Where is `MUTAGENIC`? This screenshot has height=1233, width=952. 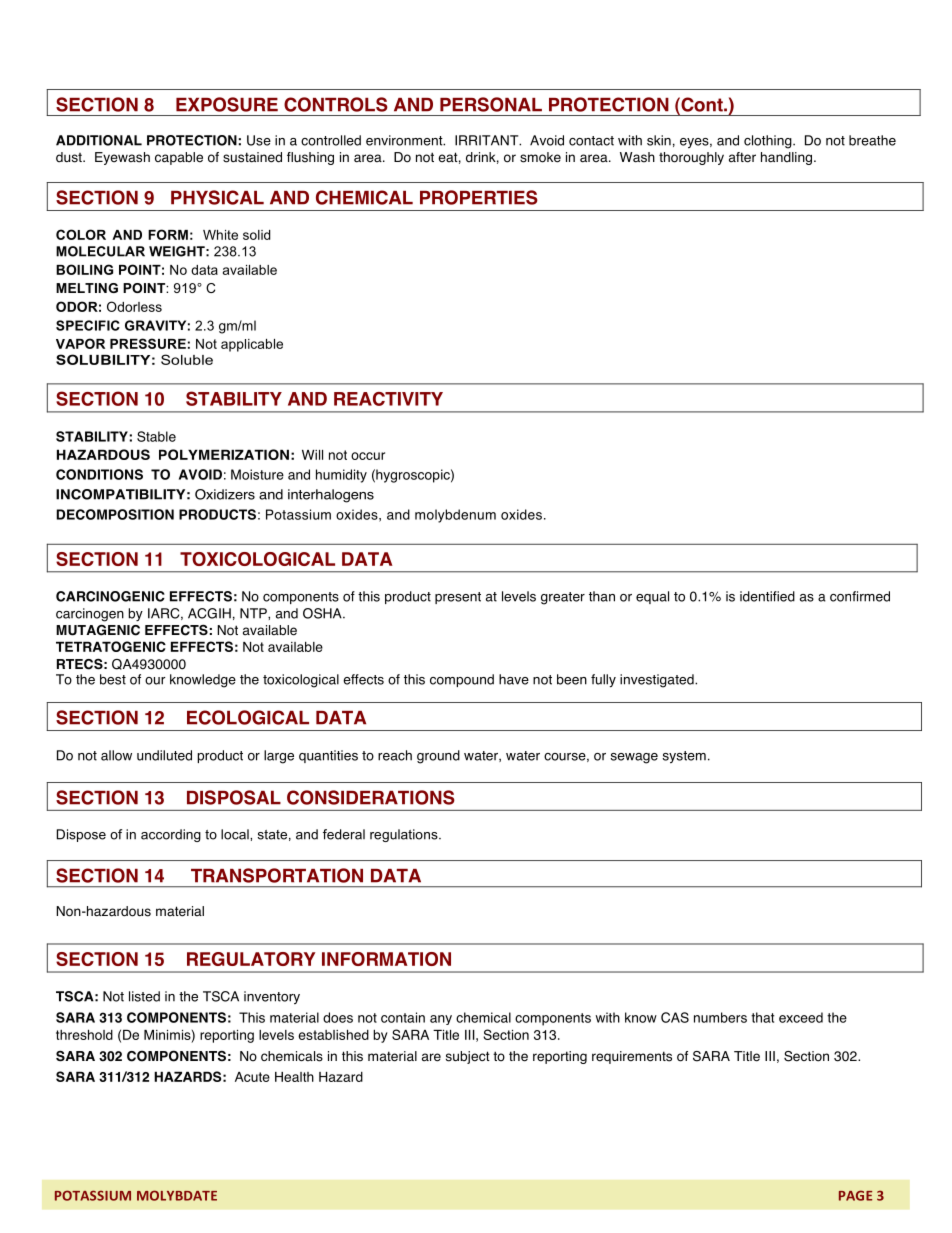 MUTAGENIC is located at coordinates (98, 630).
